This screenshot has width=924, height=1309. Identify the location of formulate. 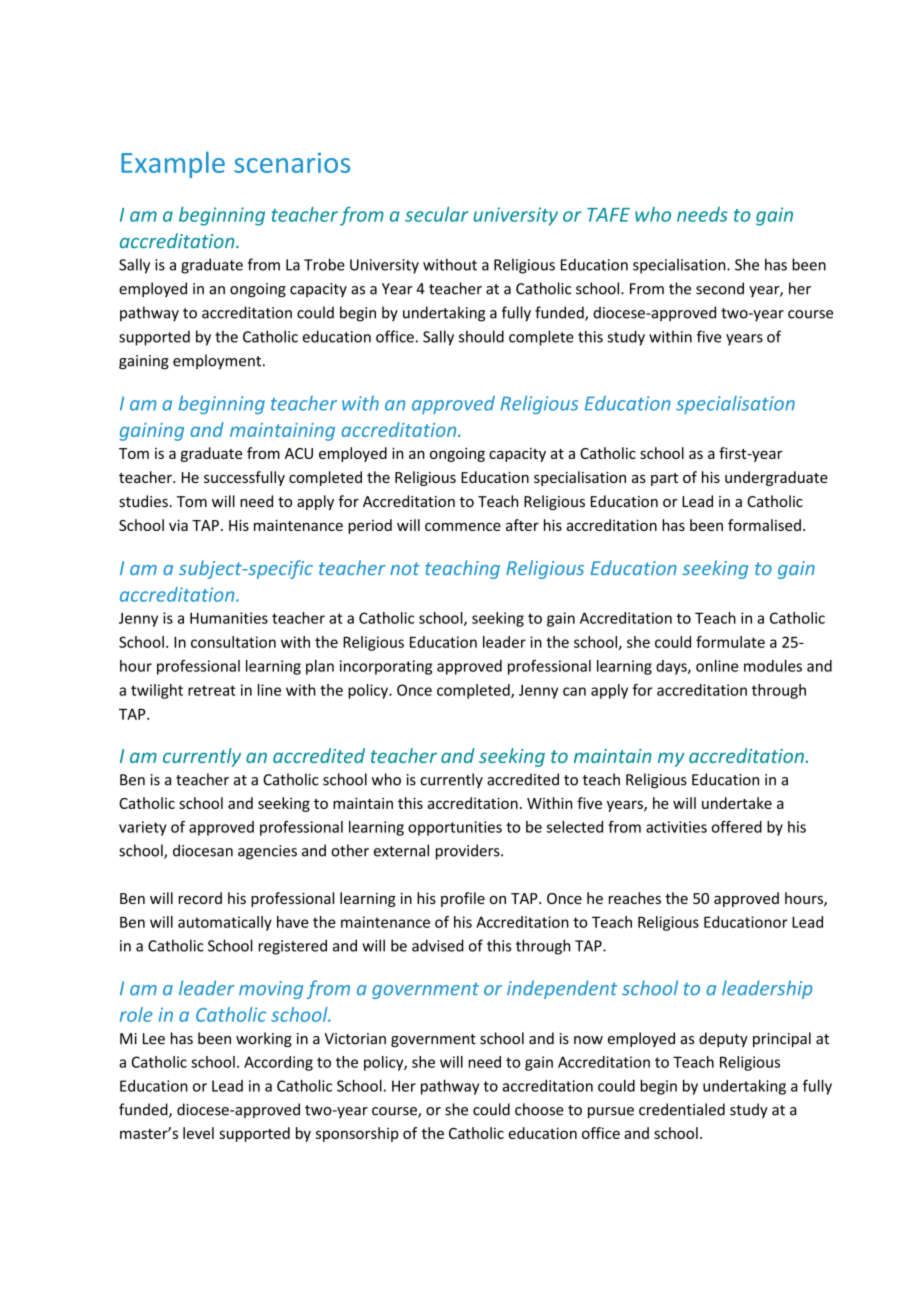
(730, 642).
